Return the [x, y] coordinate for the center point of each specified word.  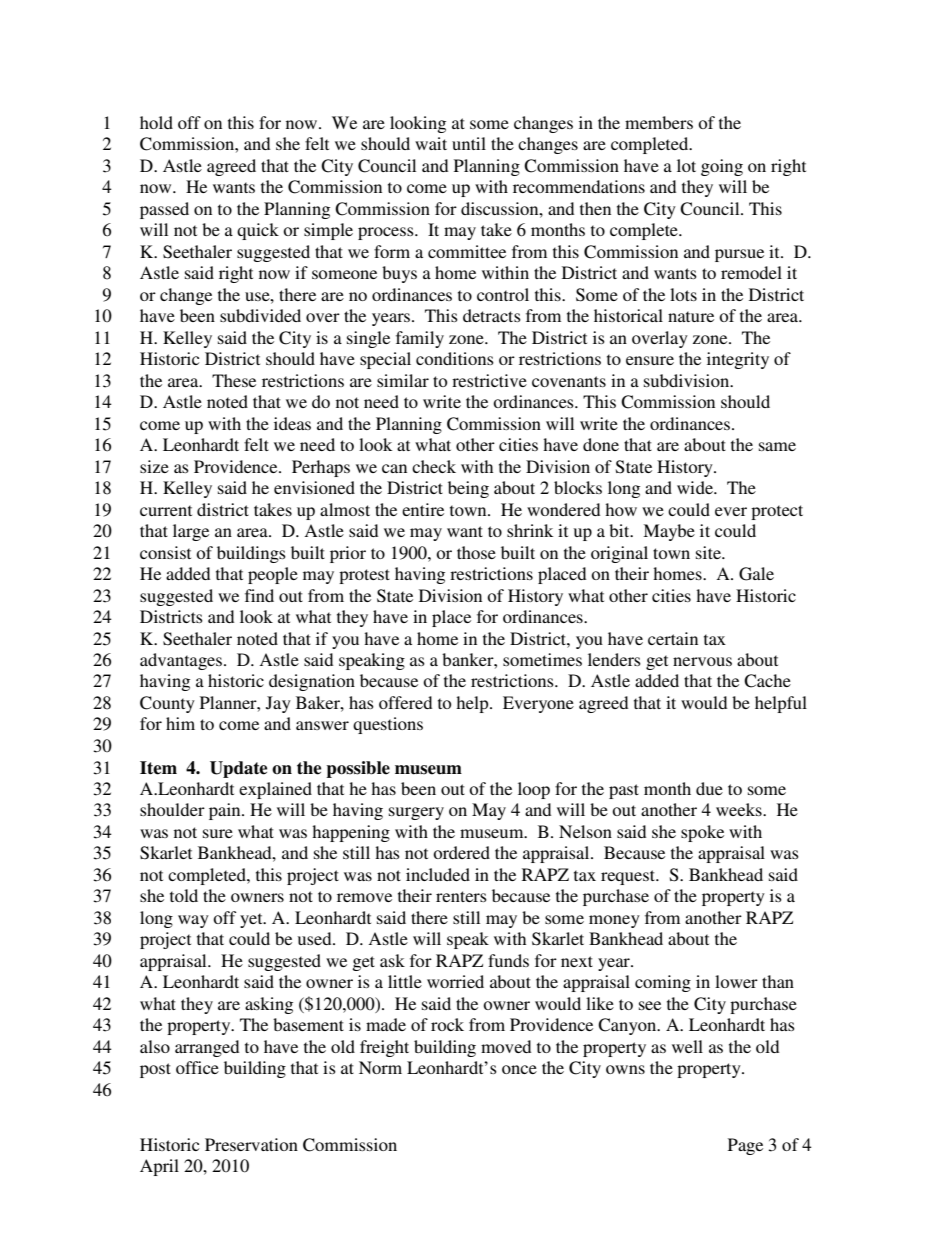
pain [226, 811]
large [191, 532]
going [722, 167]
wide [696, 487]
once [519, 1069]
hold [156, 122]
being [468, 489]
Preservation [251, 1144]
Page [745, 1146]
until [469, 143]
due [709, 788]
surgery [416, 813]
